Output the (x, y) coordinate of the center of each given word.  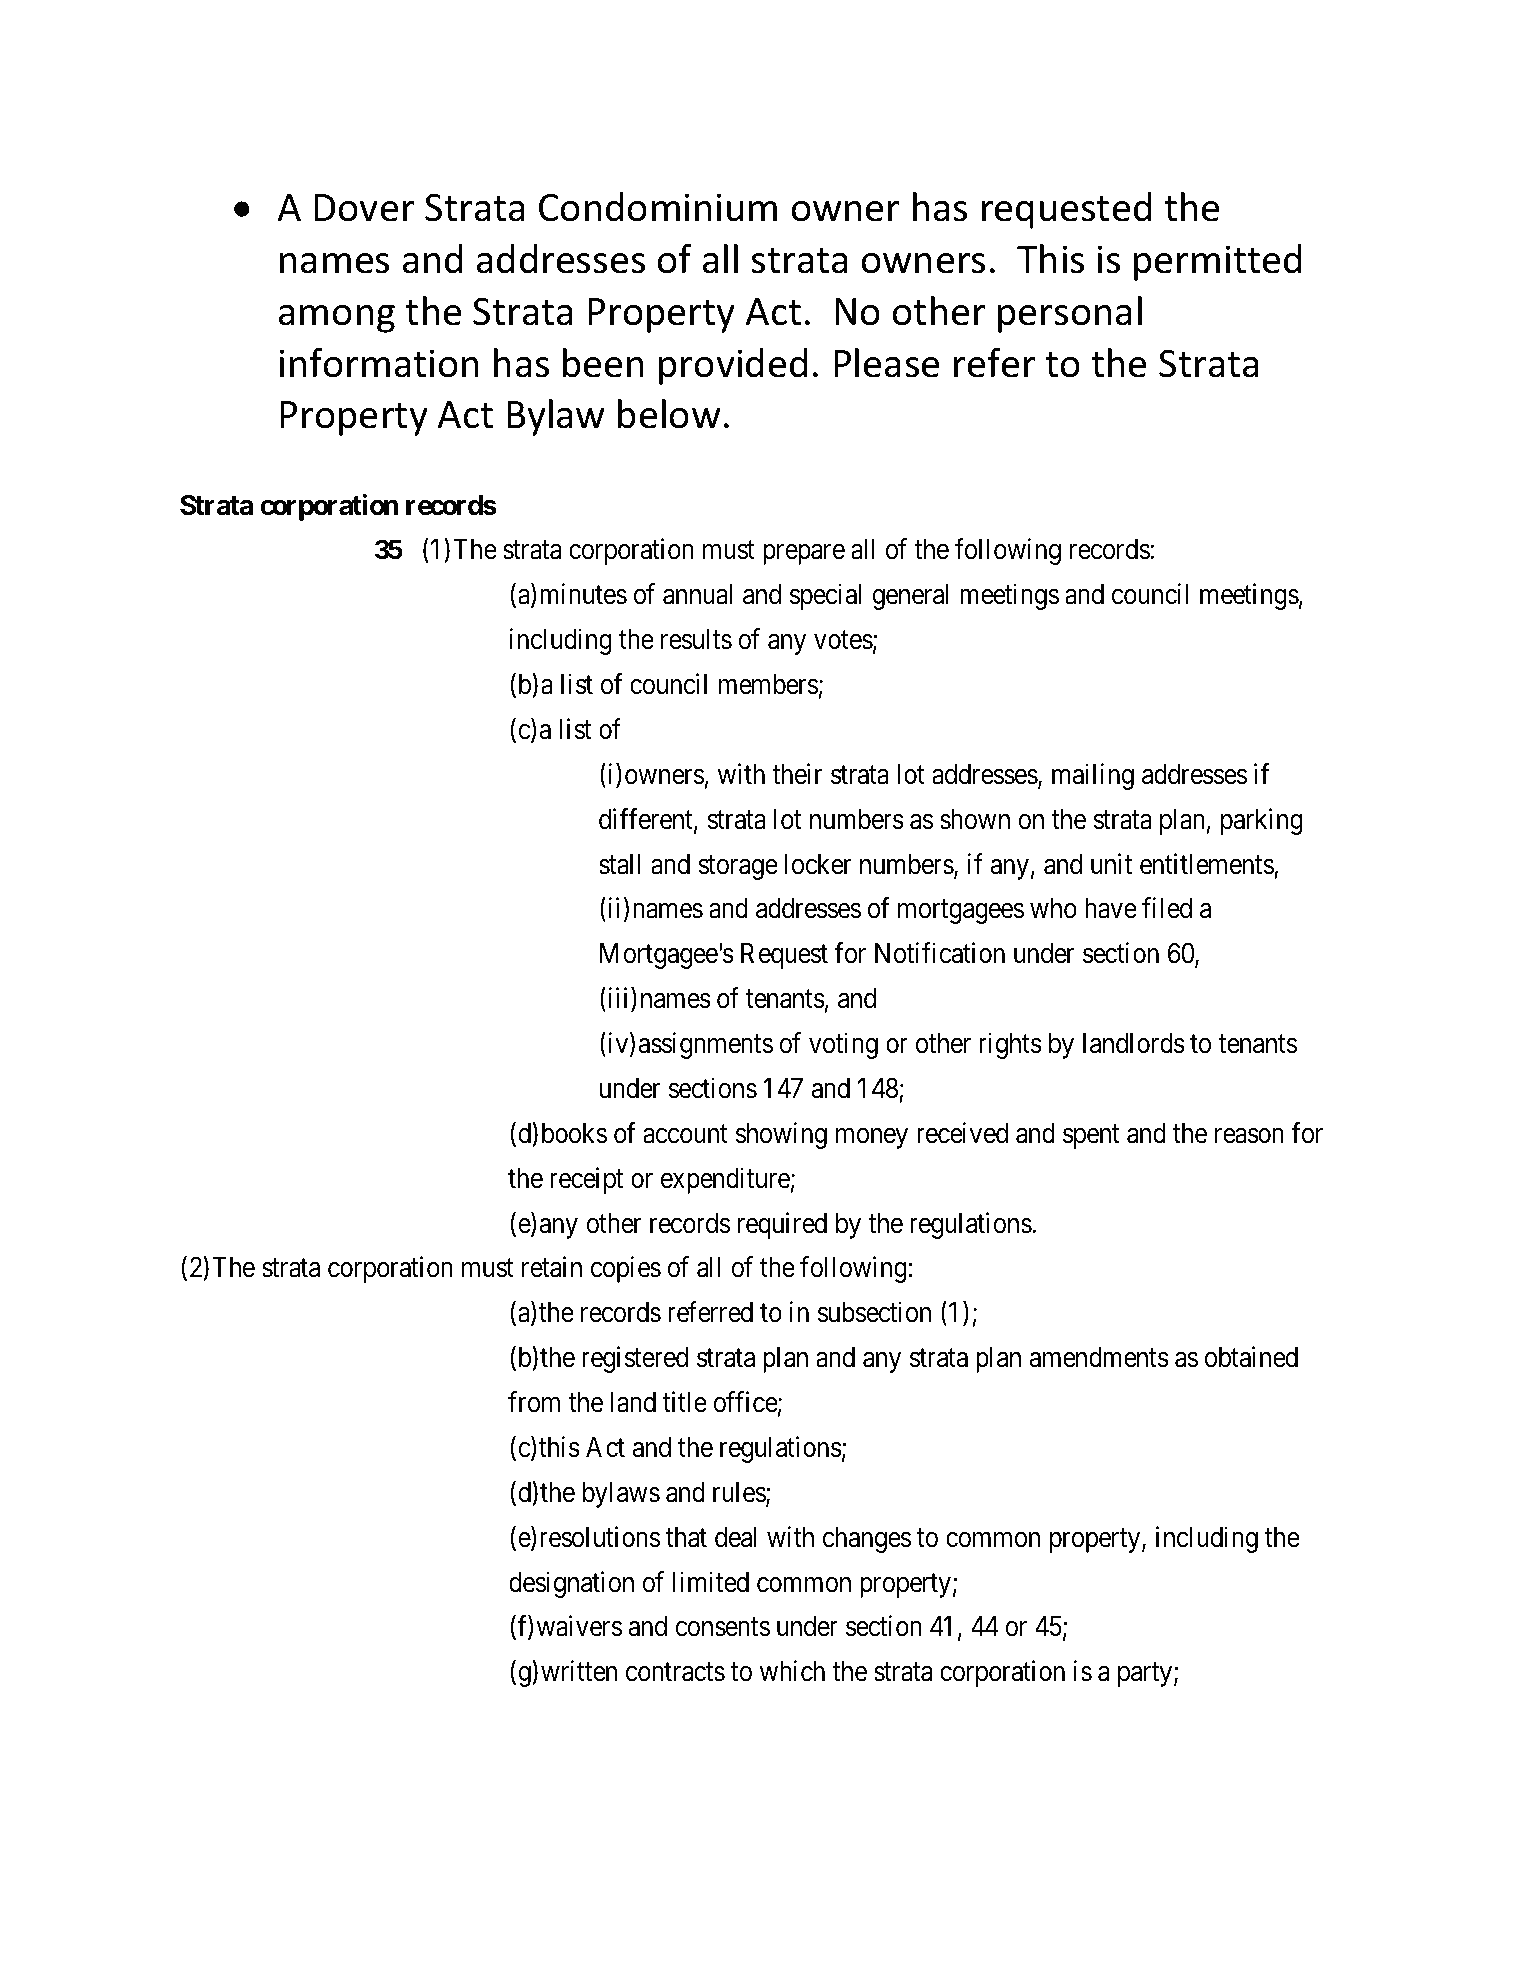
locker (818, 864)
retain (552, 1267)
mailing (1093, 776)
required (782, 1225)
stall (620, 864)
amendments (1099, 1357)
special (825, 597)
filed (1167, 908)
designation (571, 1584)
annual (697, 594)
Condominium (658, 207)
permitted (1217, 262)
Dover (364, 208)
